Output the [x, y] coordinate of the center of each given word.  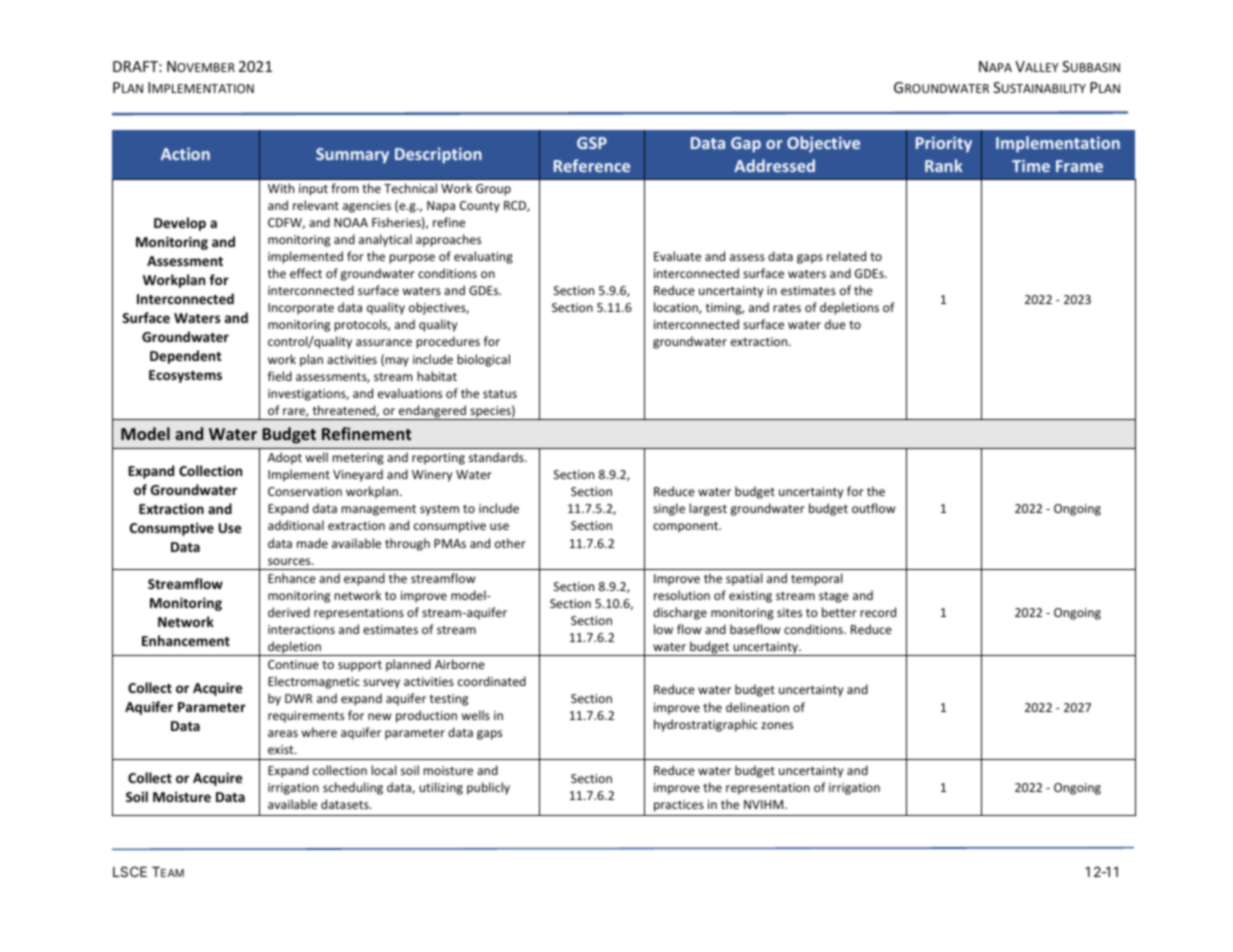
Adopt [285, 458]
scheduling [353, 788]
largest [708, 509]
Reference [592, 165]
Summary [352, 155]
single [669, 509]
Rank [944, 165]
